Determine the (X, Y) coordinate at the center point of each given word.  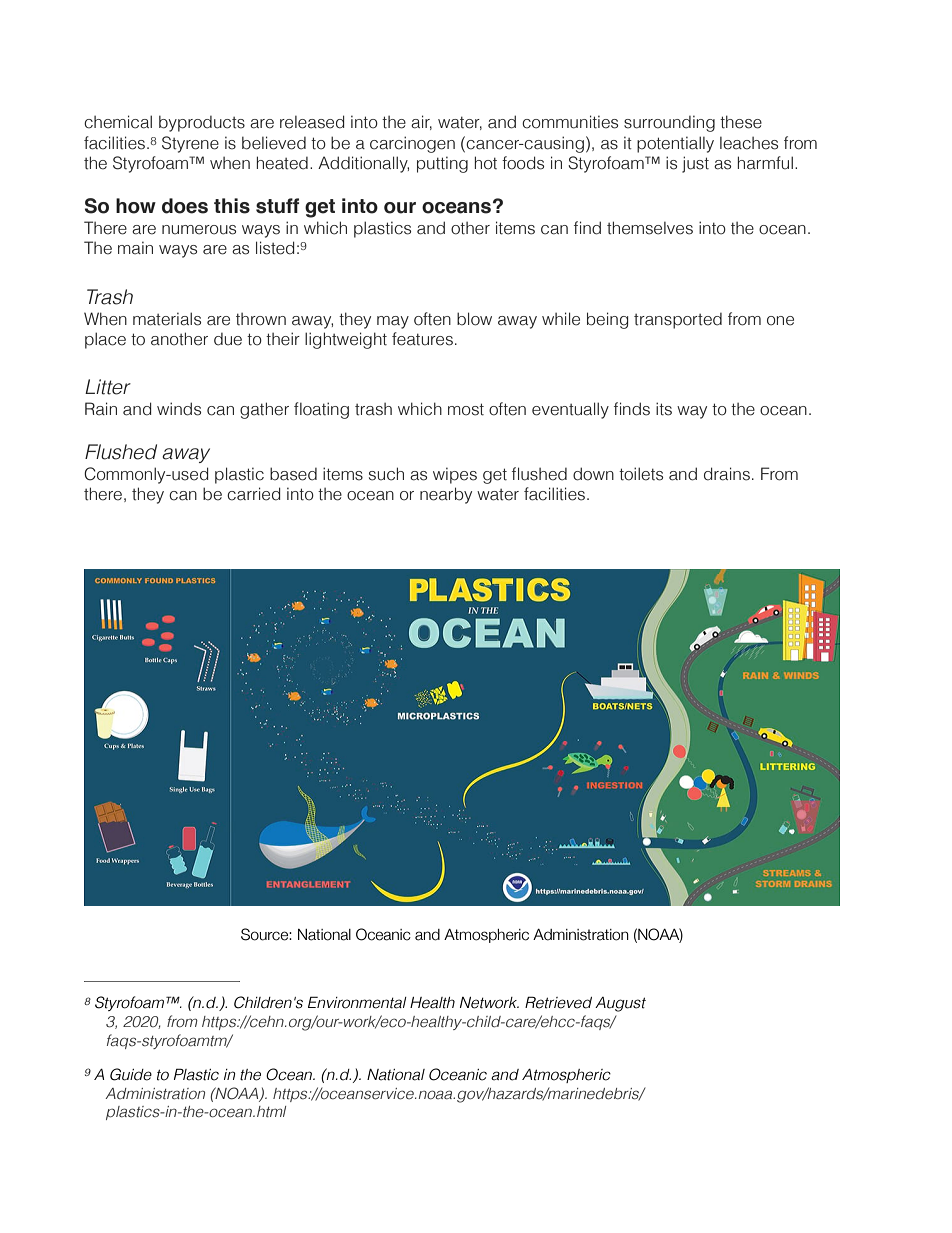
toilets (641, 474)
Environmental (357, 1002)
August (620, 1004)
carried (253, 494)
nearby (446, 495)
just (695, 164)
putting (442, 164)
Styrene (190, 144)
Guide (131, 1074)
